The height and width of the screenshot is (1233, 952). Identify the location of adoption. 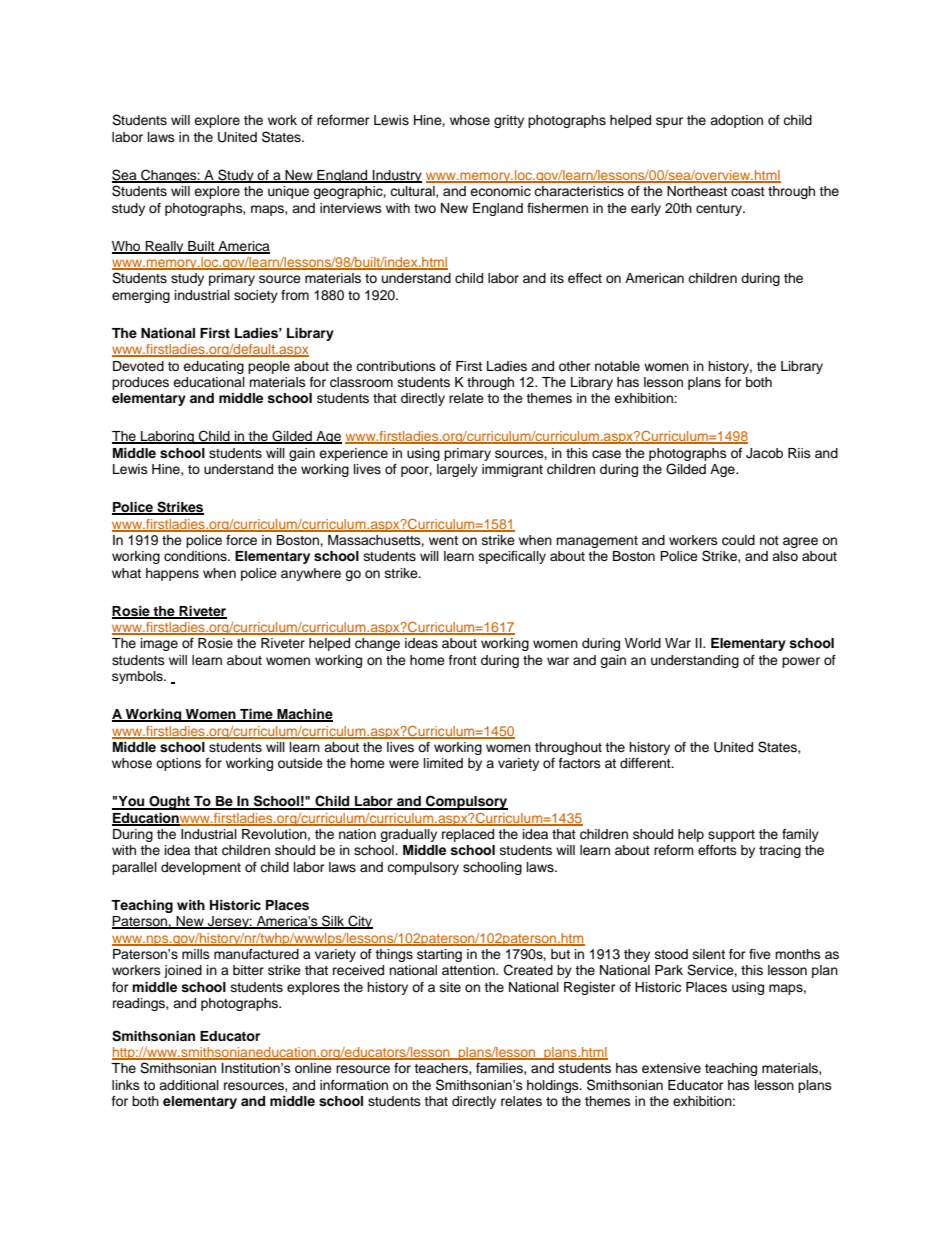
(736, 121).
